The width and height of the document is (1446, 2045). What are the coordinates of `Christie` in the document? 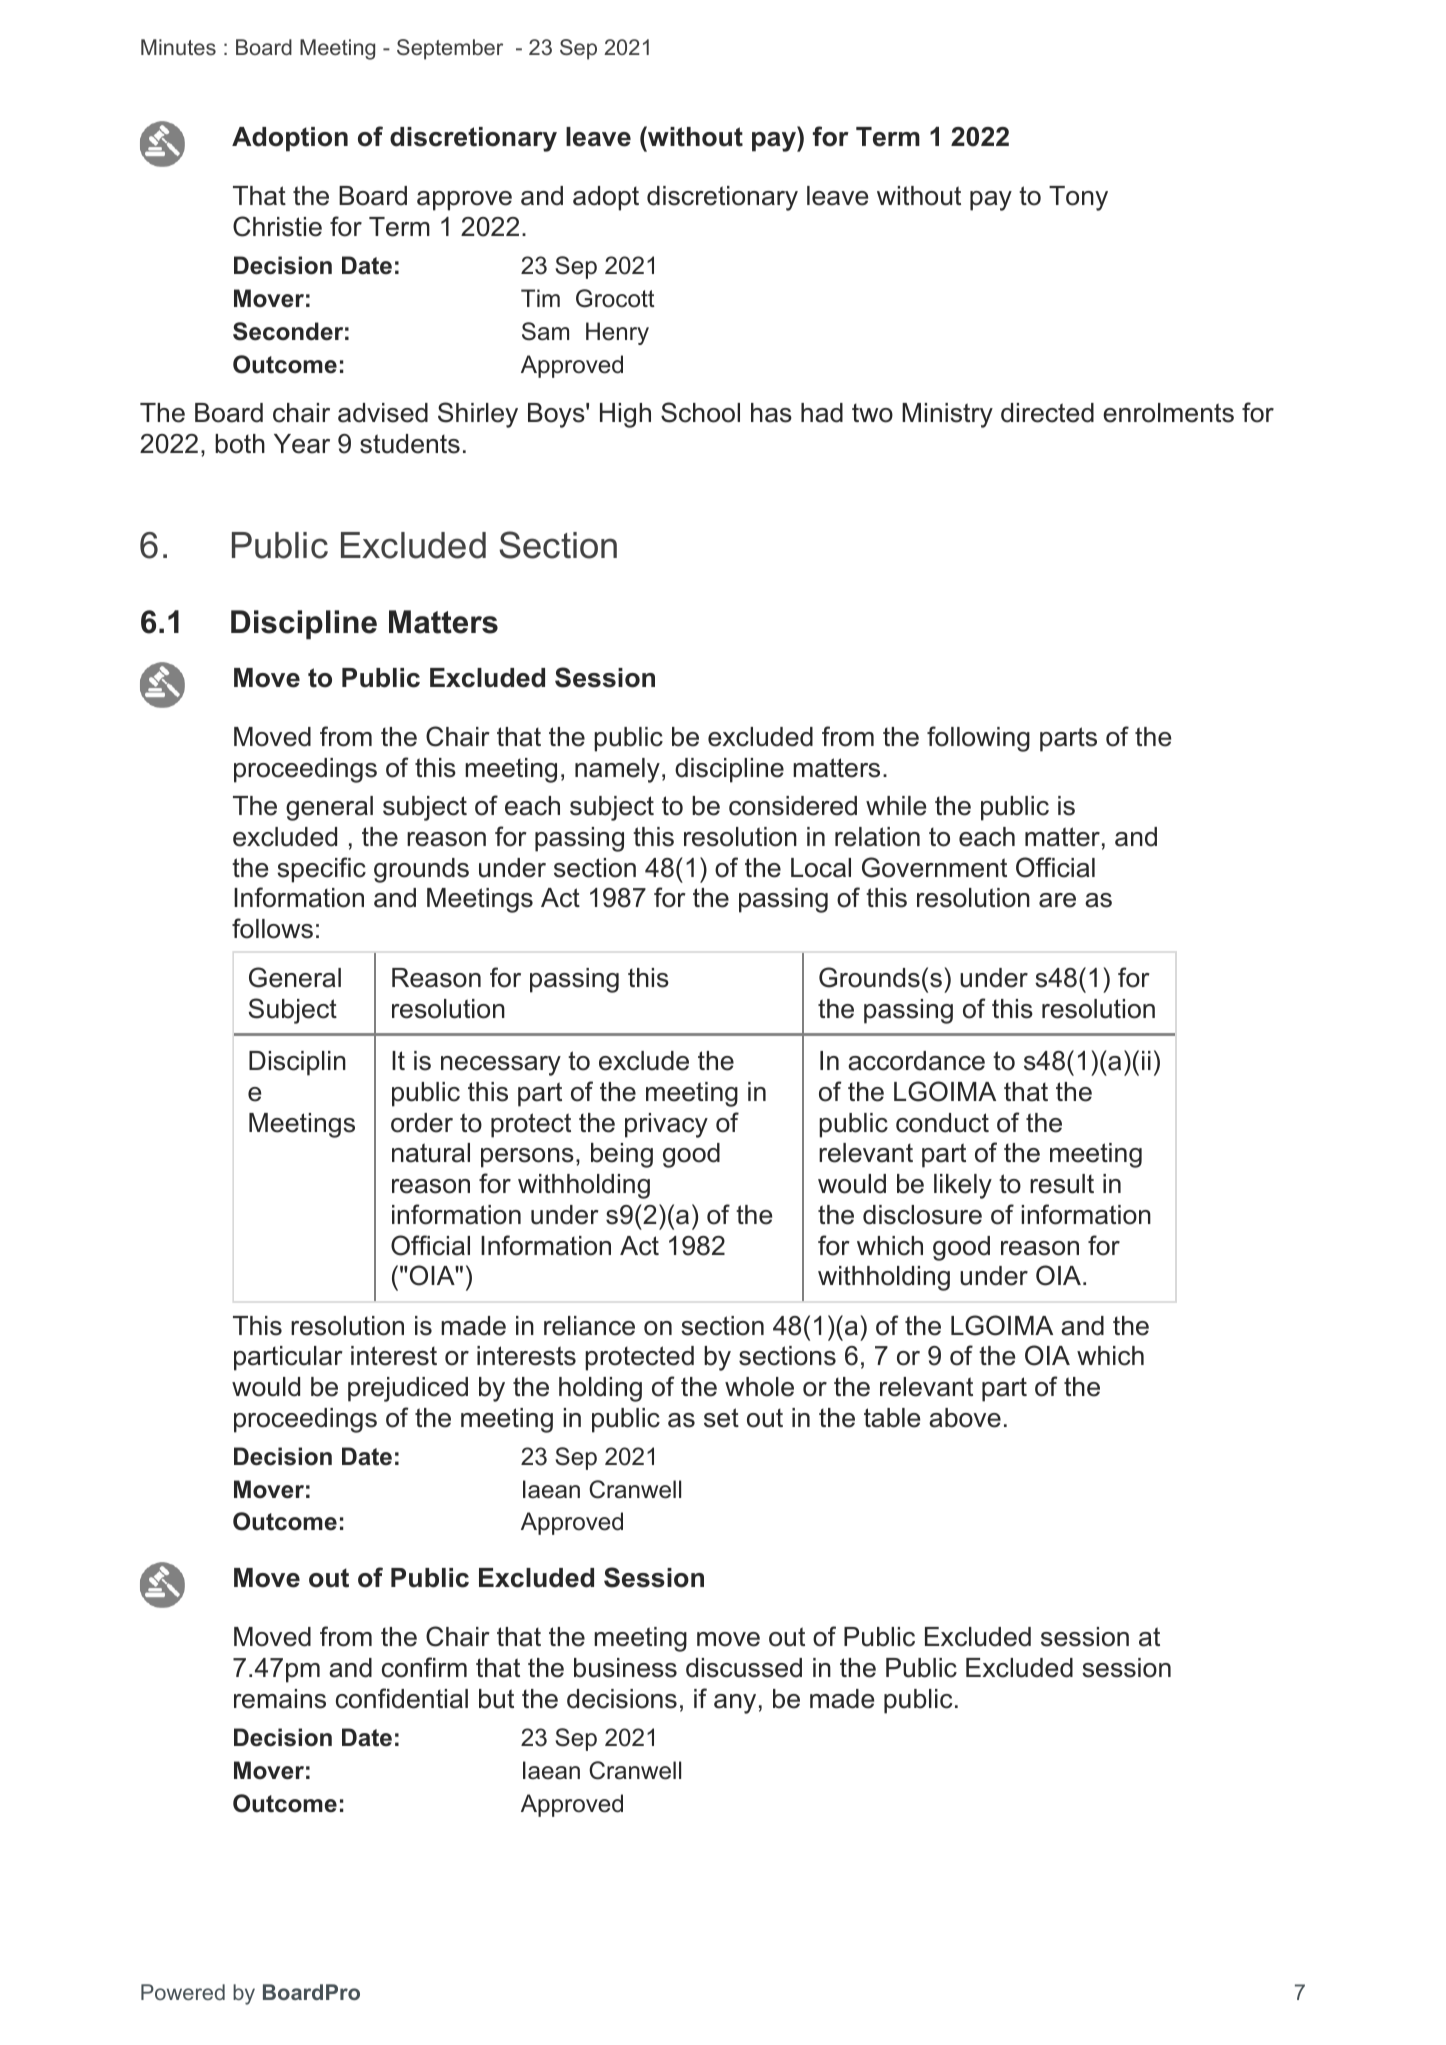 It's located at (277, 226).
